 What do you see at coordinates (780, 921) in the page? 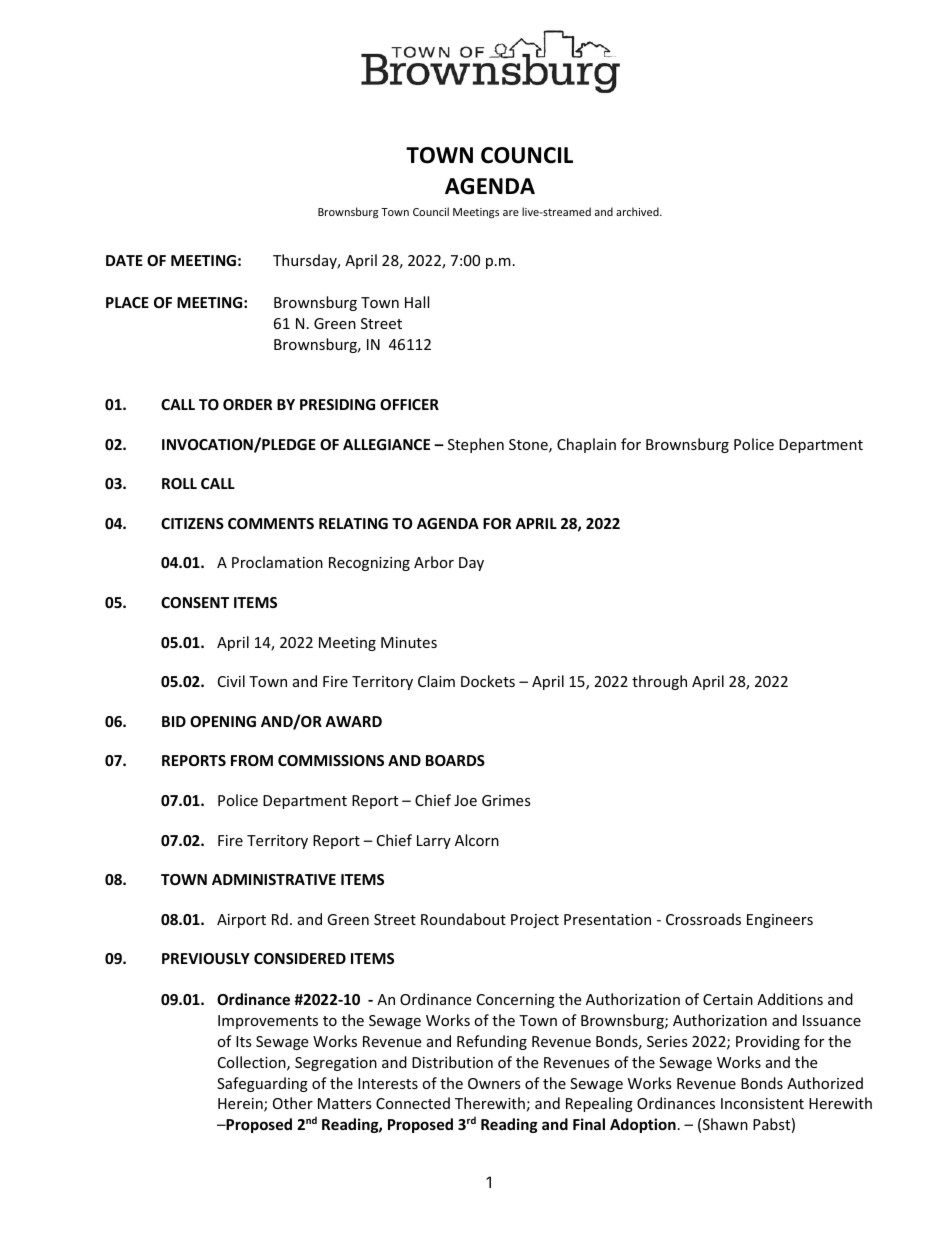
I see `Engineers` at bounding box center [780, 921].
